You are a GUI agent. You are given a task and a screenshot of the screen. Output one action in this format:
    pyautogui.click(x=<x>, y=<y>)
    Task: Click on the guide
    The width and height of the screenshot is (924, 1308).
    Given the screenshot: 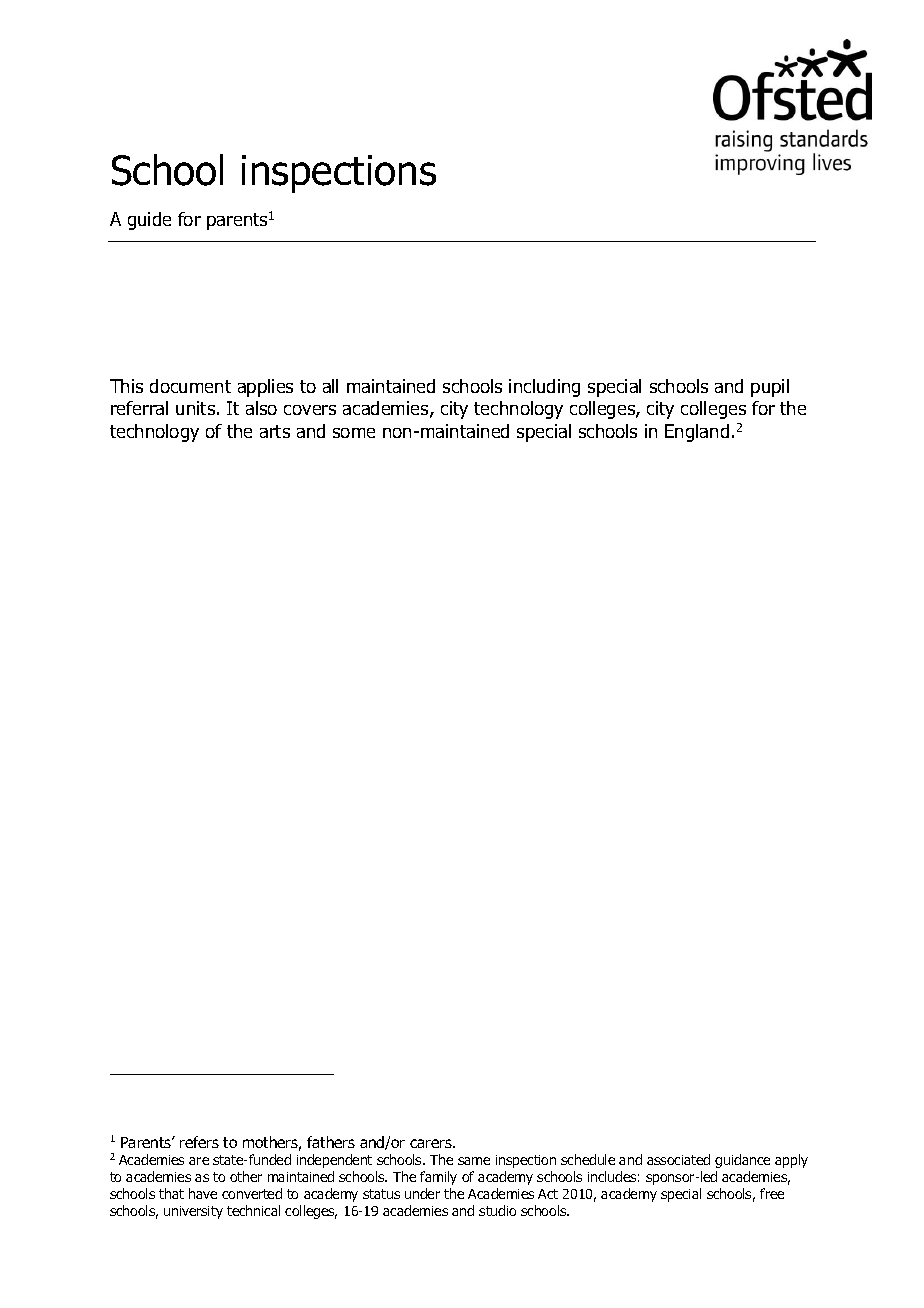 What is the action you would take?
    pyautogui.click(x=149, y=221)
